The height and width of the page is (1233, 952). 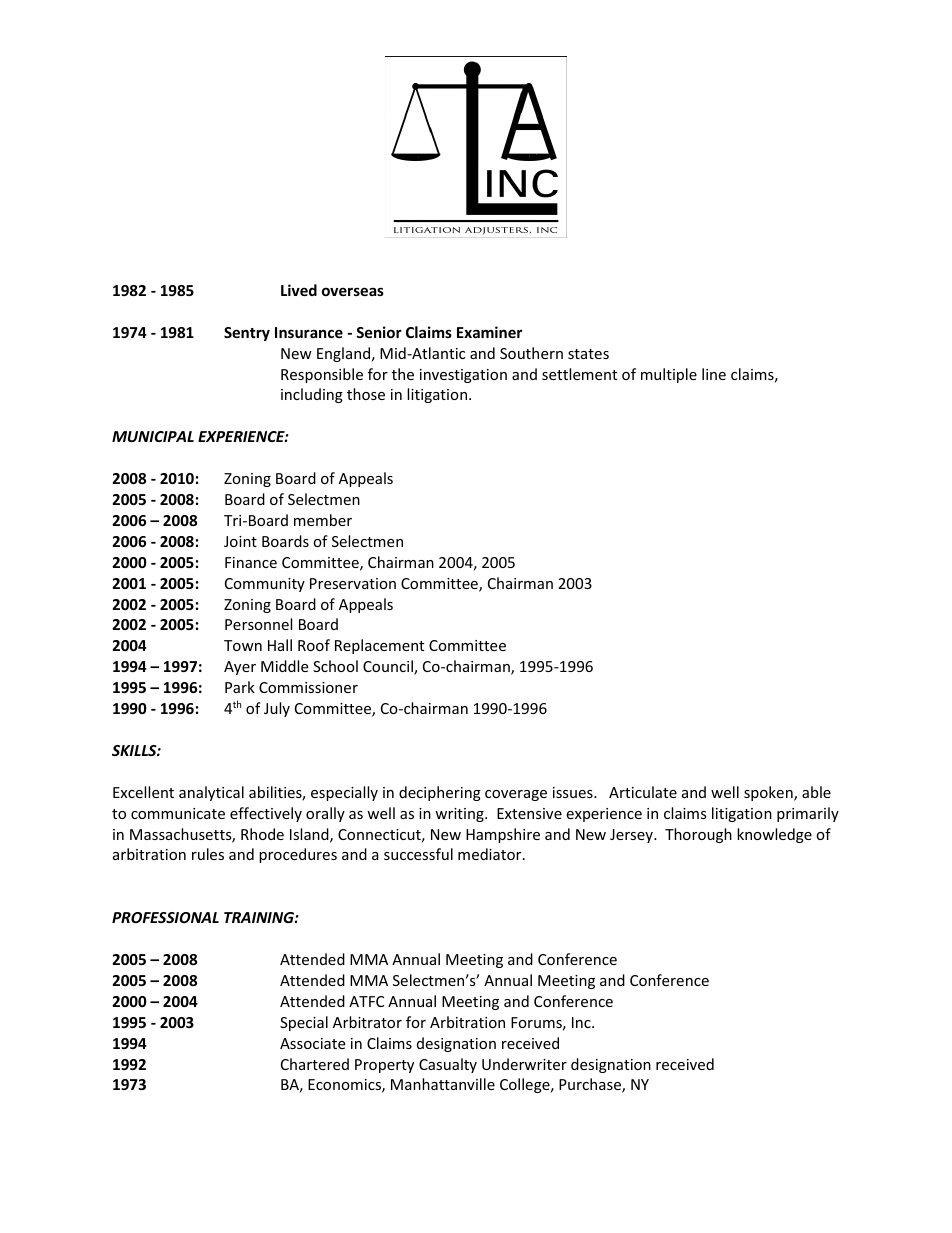 What do you see at coordinates (247, 334) in the page?
I see `Sentry` at bounding box center [247, 334].
